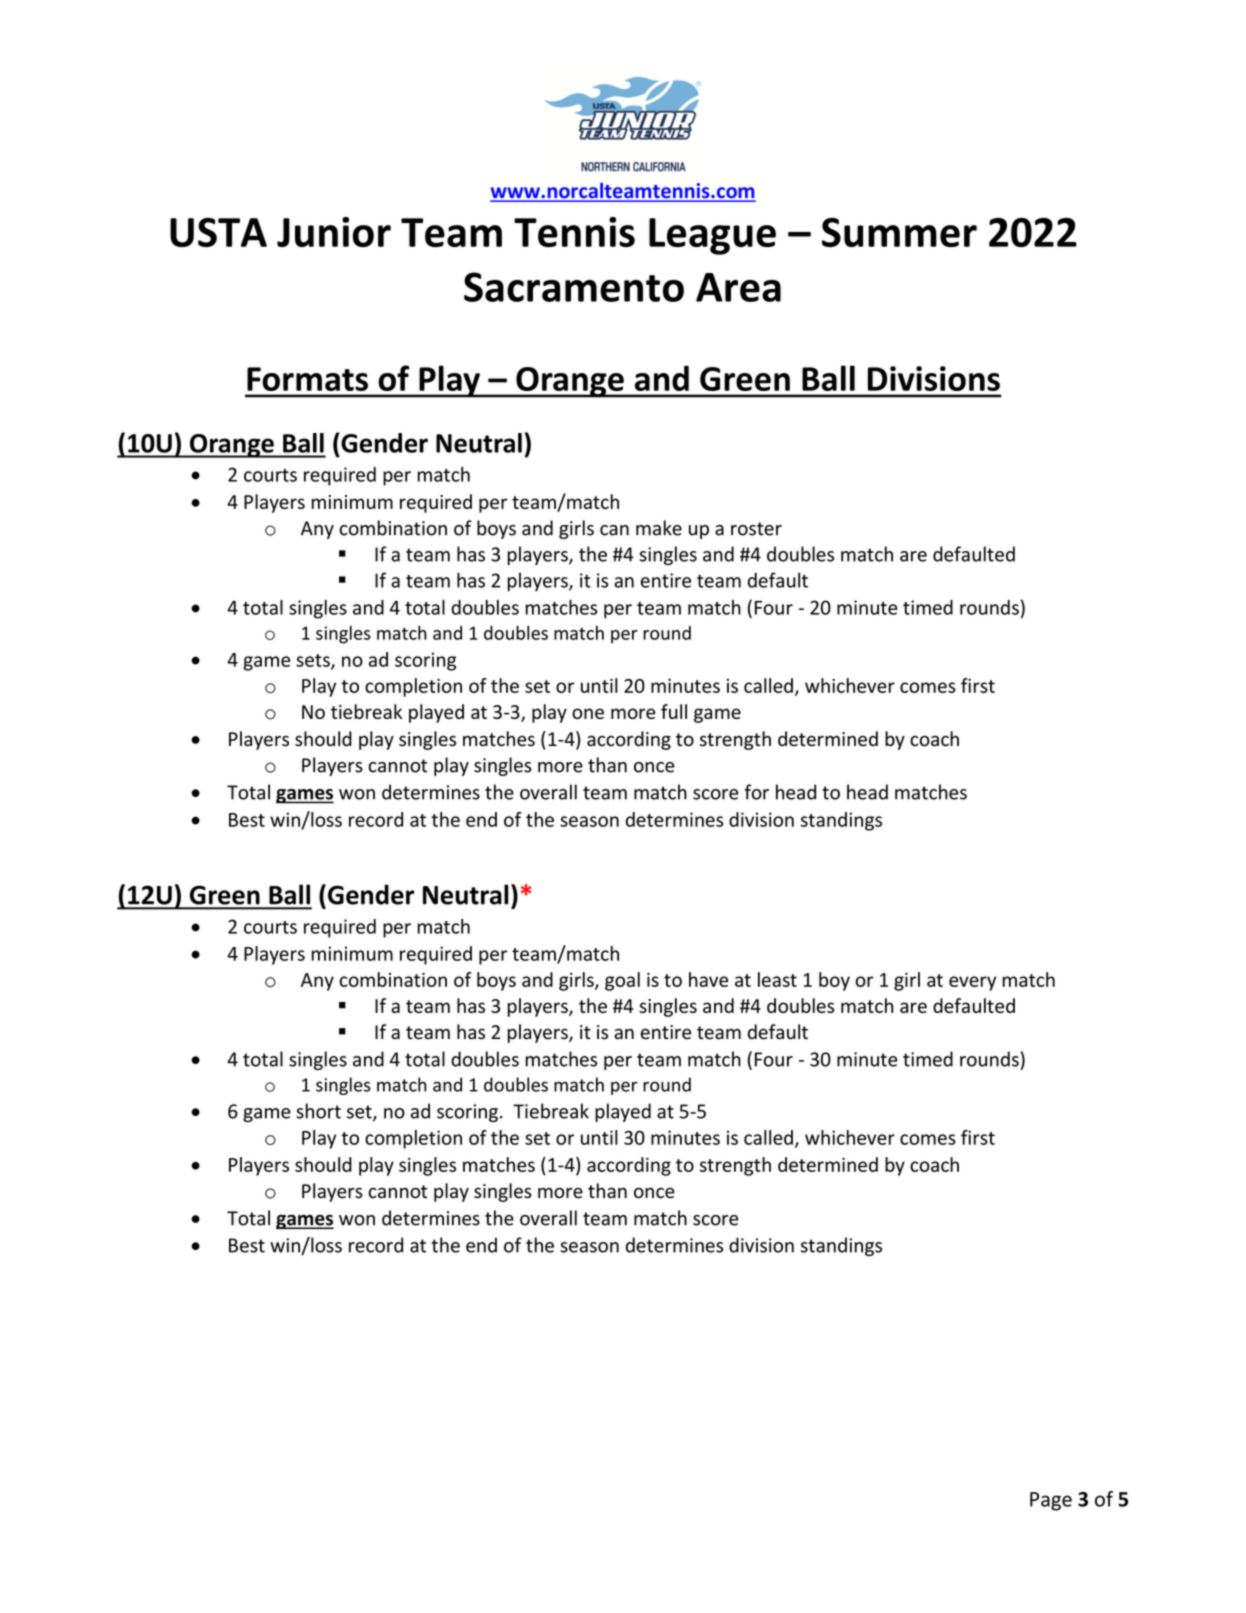 The width and height of the image is (1246, 1613). What do you see at coordinates (1051, 1501) in the image?
I see `Page` at bounding box center [1051, 1501].
